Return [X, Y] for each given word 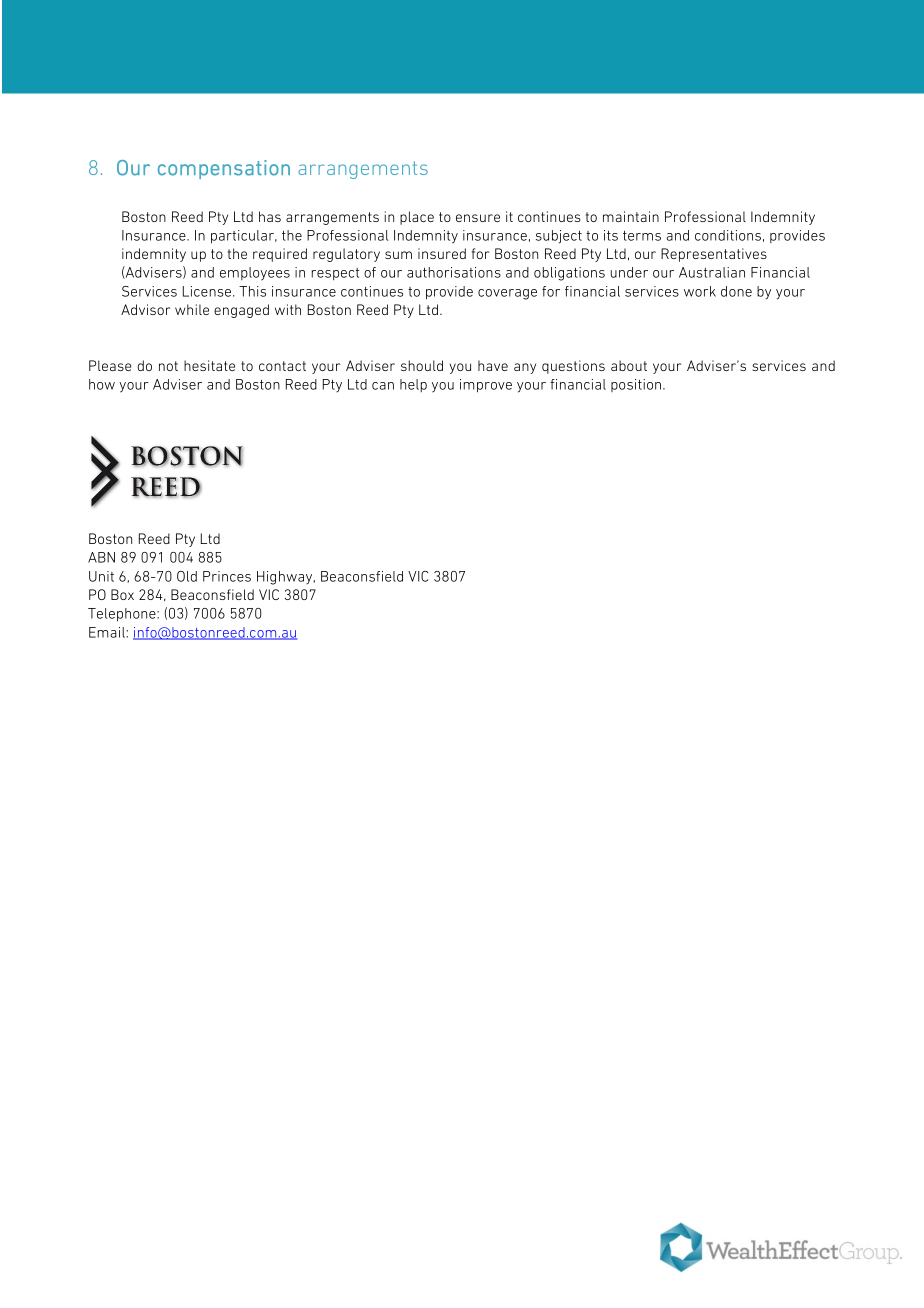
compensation [224, 169]
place [417, 218]
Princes [227, 576]
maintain [631, 216]
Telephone [123, 615]
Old [187, 576]
